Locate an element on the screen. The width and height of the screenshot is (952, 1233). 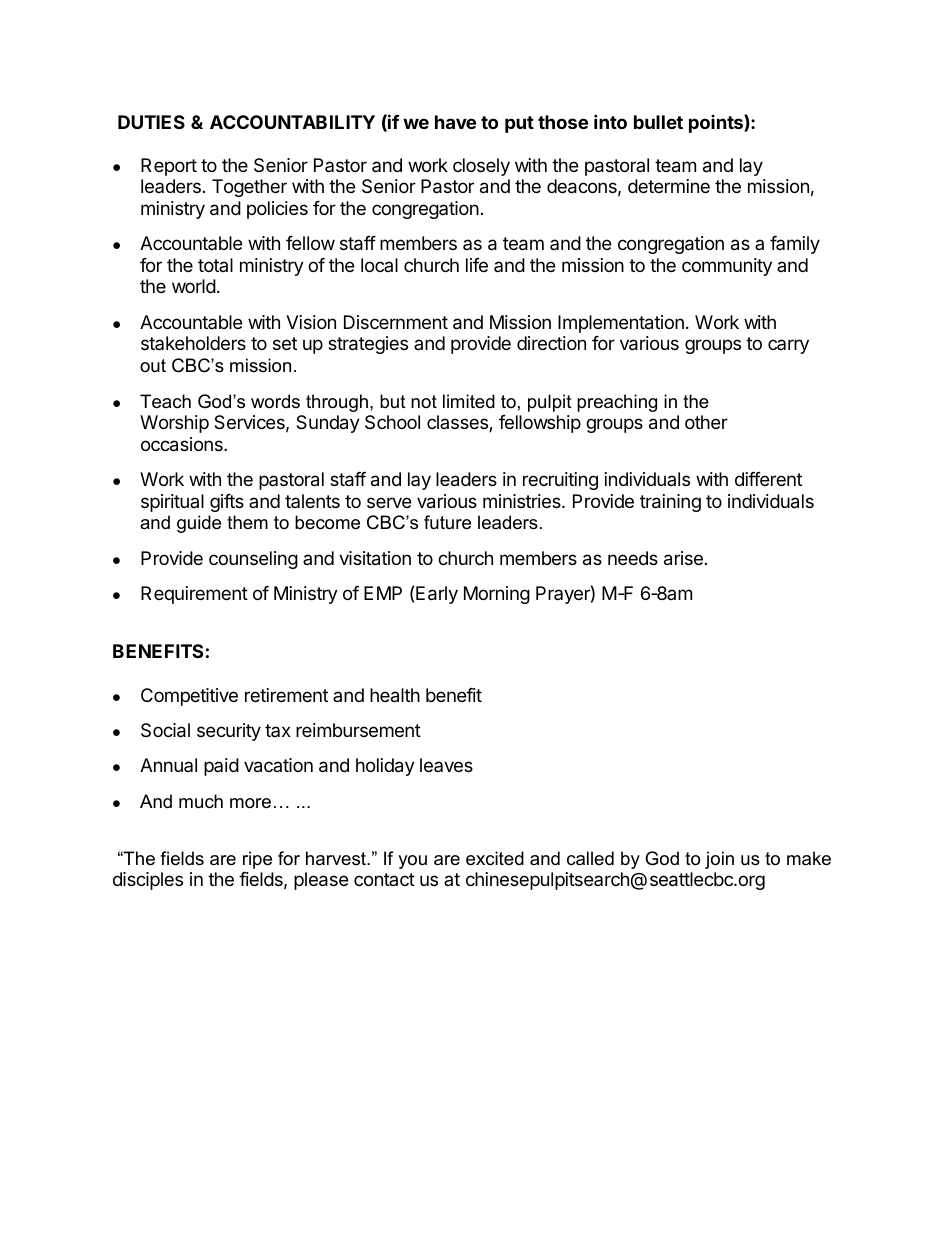
bullet is located at coordinates (658, 122).
